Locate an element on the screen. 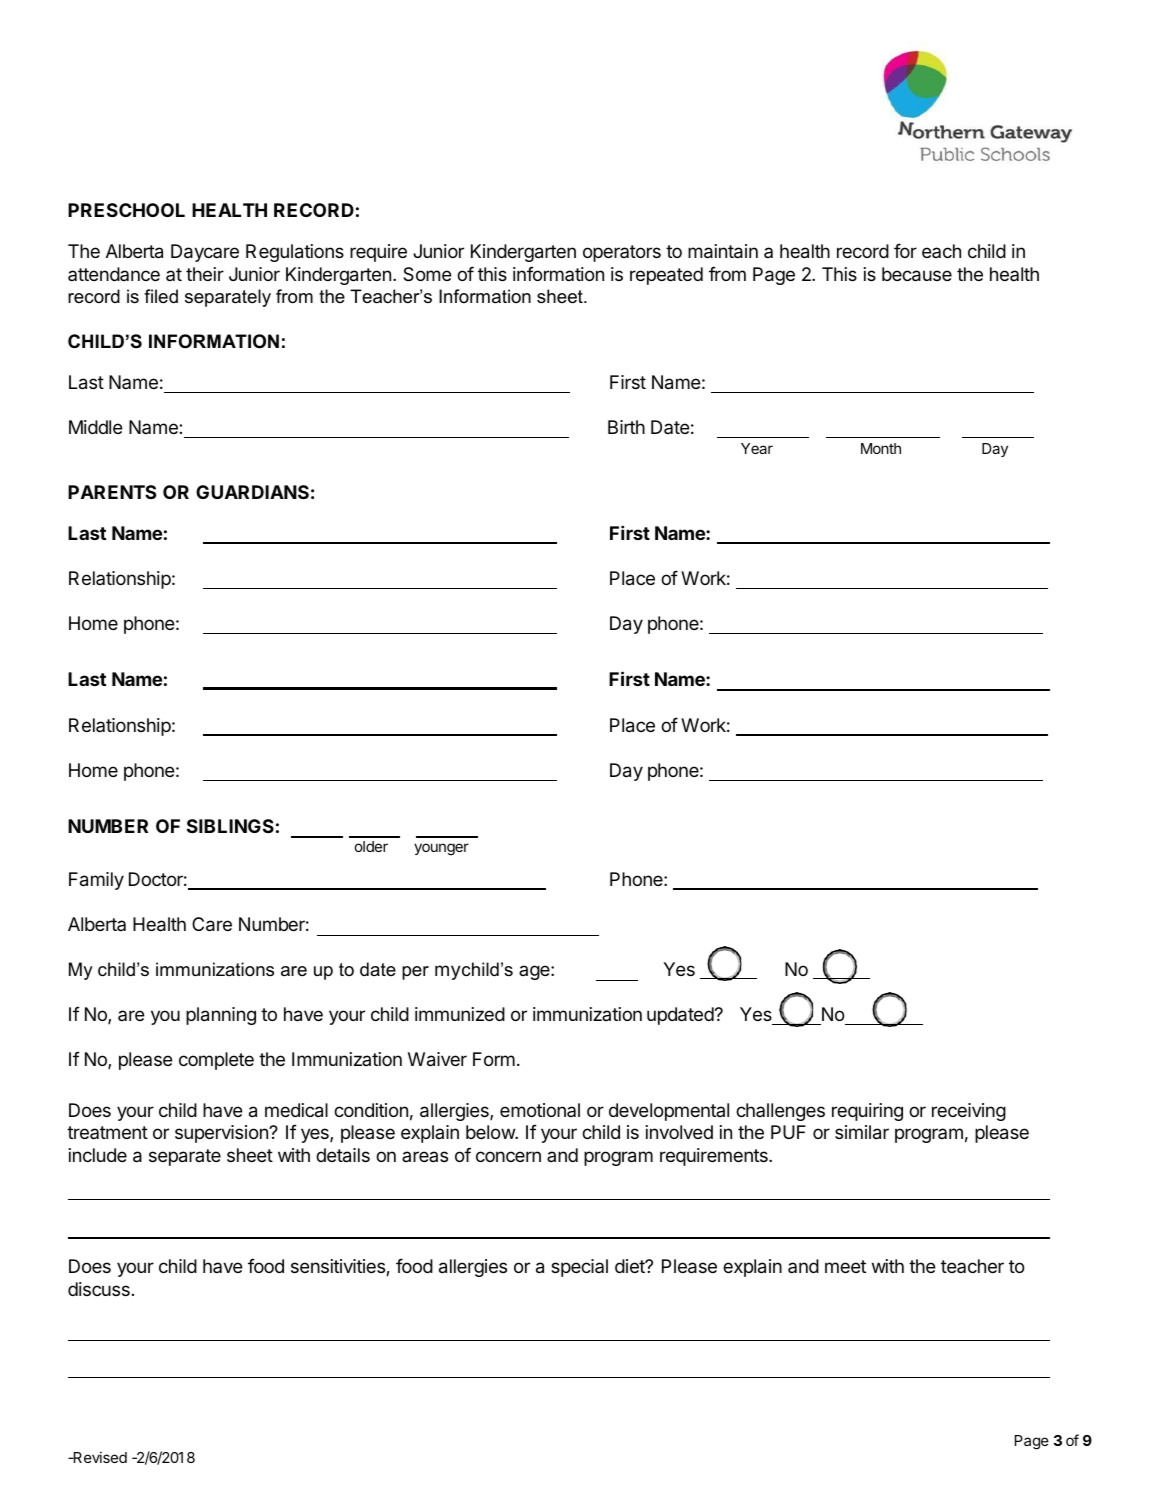  younger is located at coordinates (441, 849).
